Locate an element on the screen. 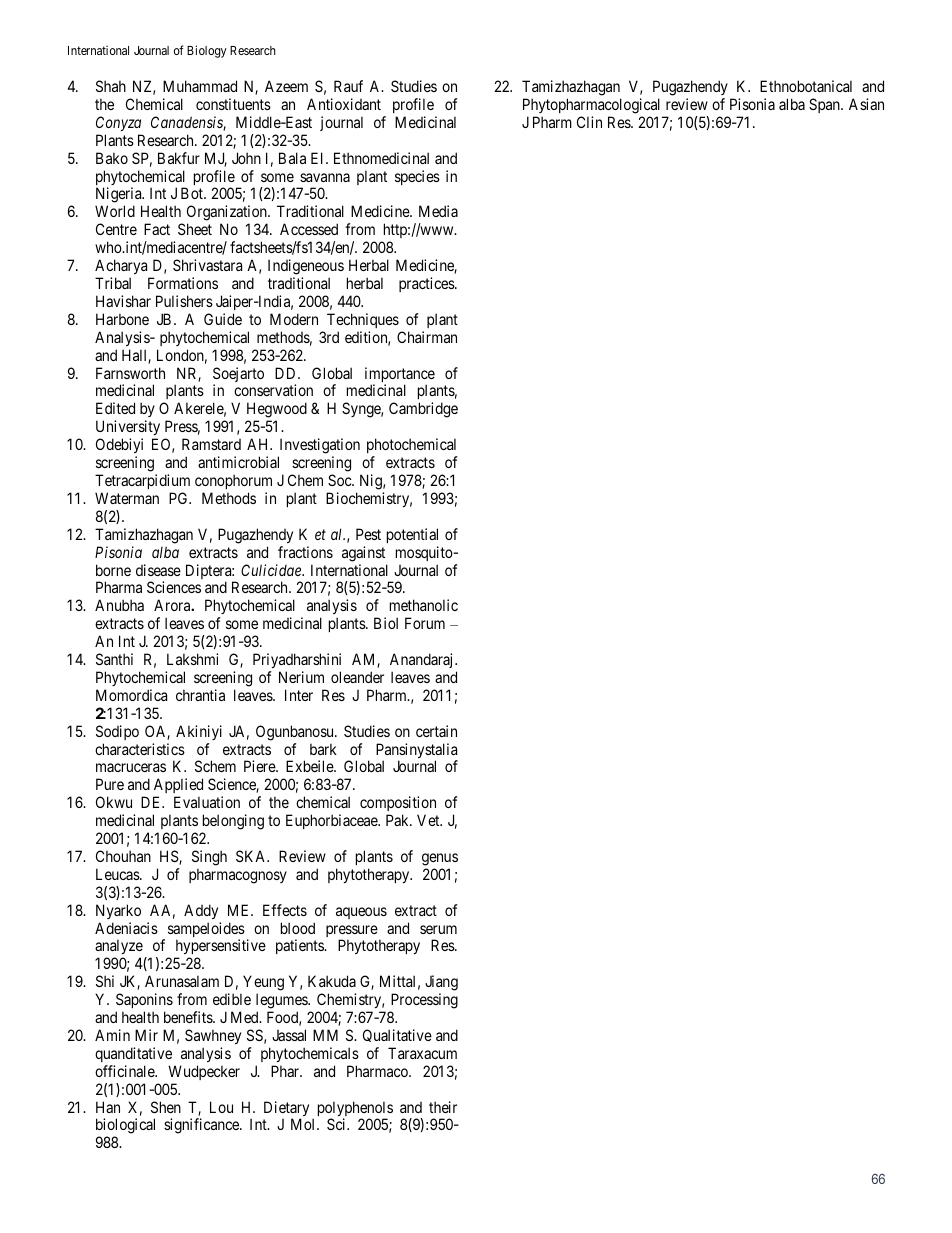 This screenshot has width=952, height=1233. Applied is located at coordinates (178, 787).
